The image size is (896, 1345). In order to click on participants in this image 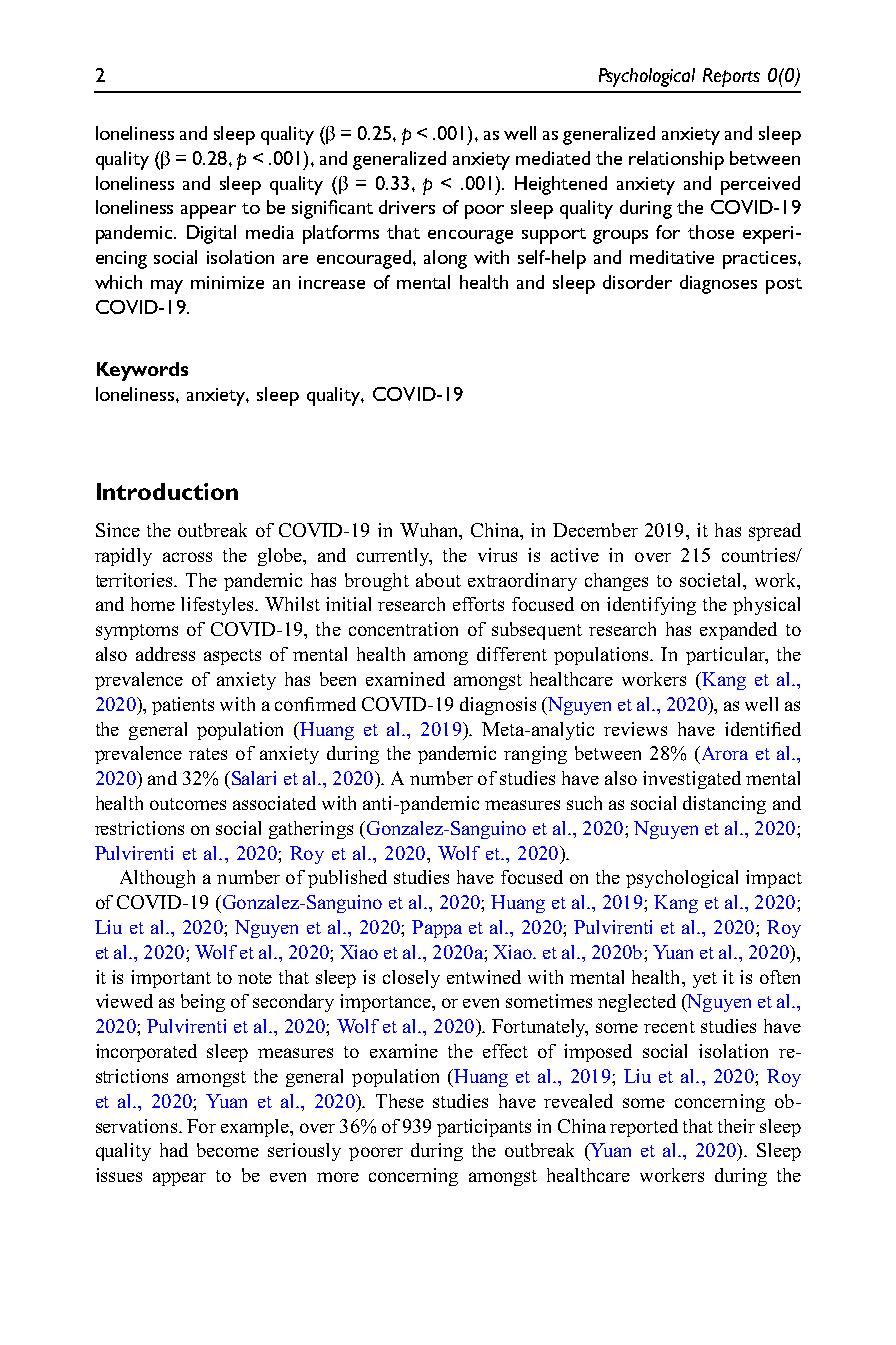, I will do `click(484, 1128)`.
